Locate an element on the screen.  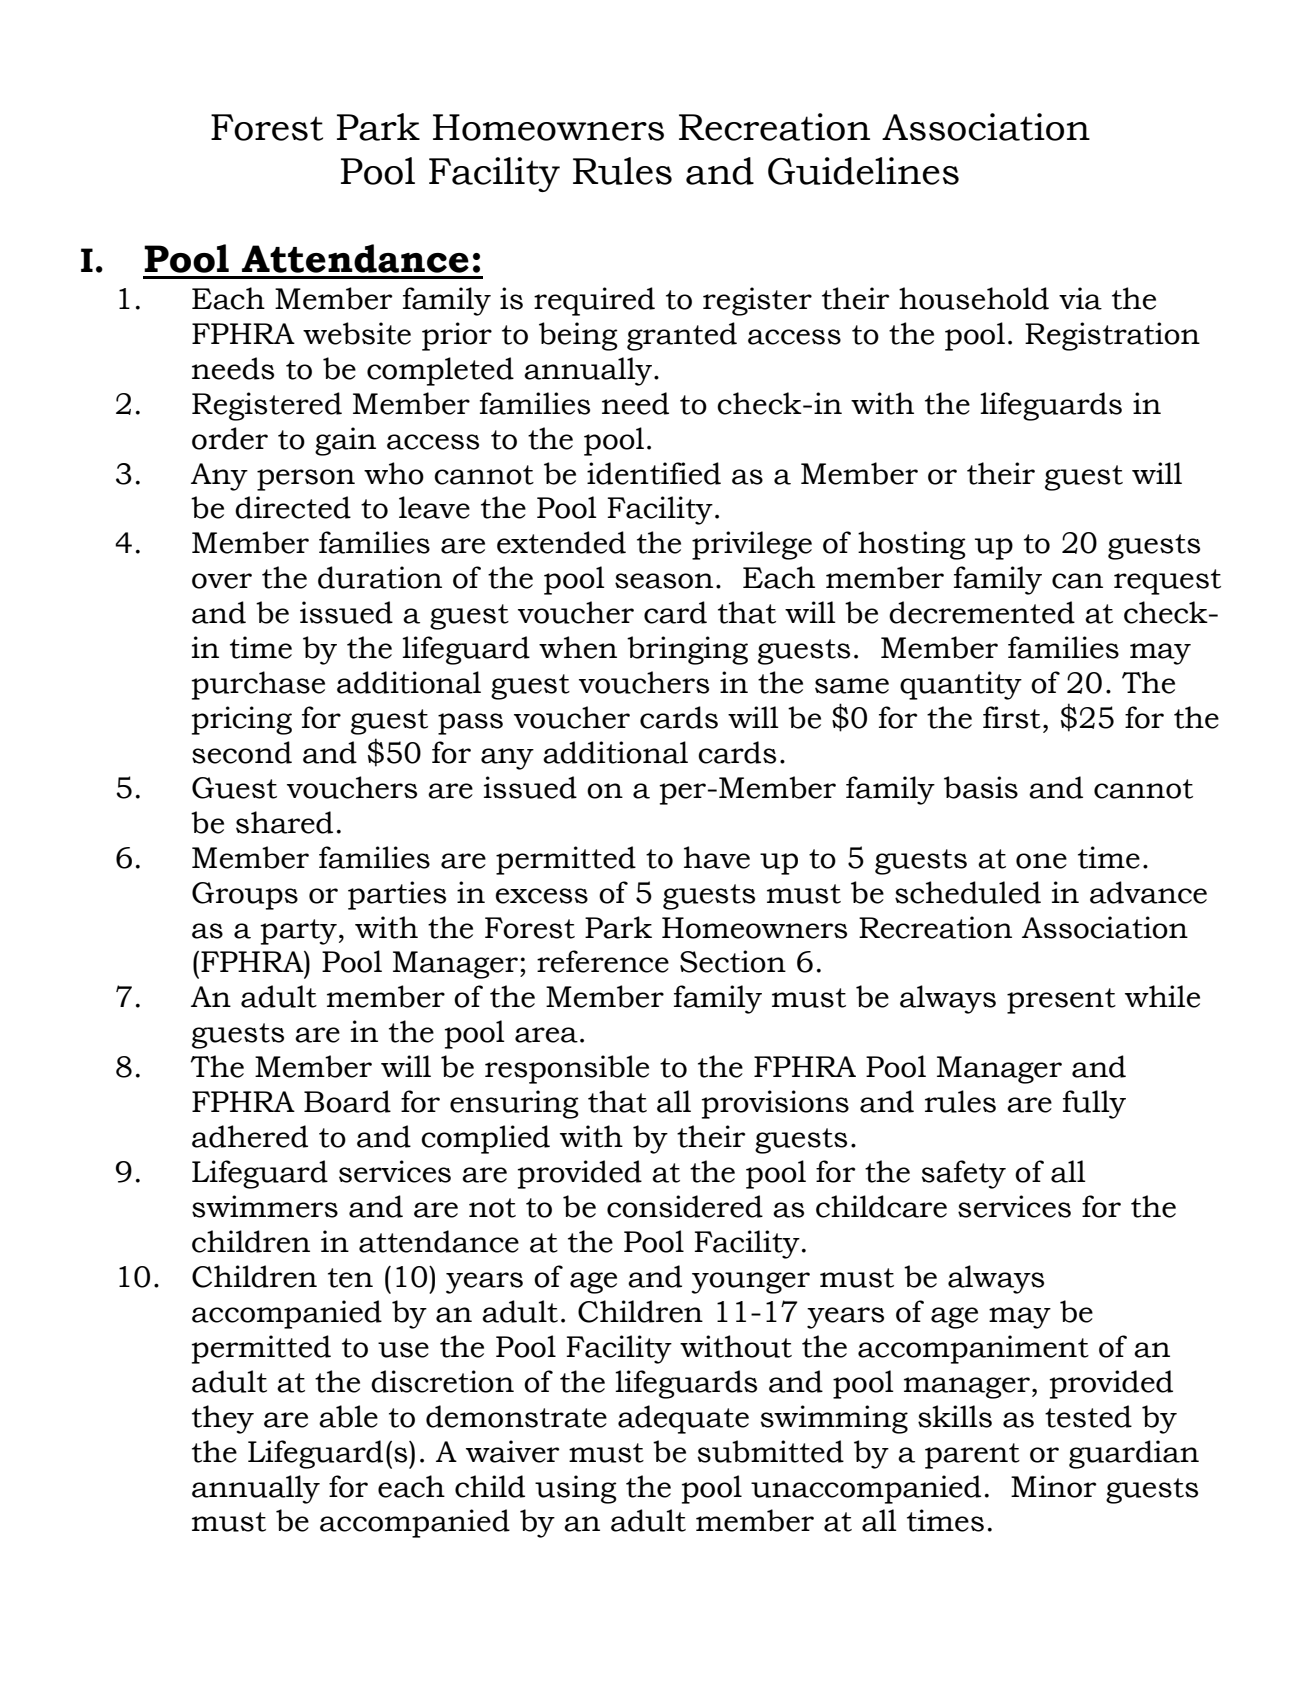
shared is located at coordinates (284, 822).
